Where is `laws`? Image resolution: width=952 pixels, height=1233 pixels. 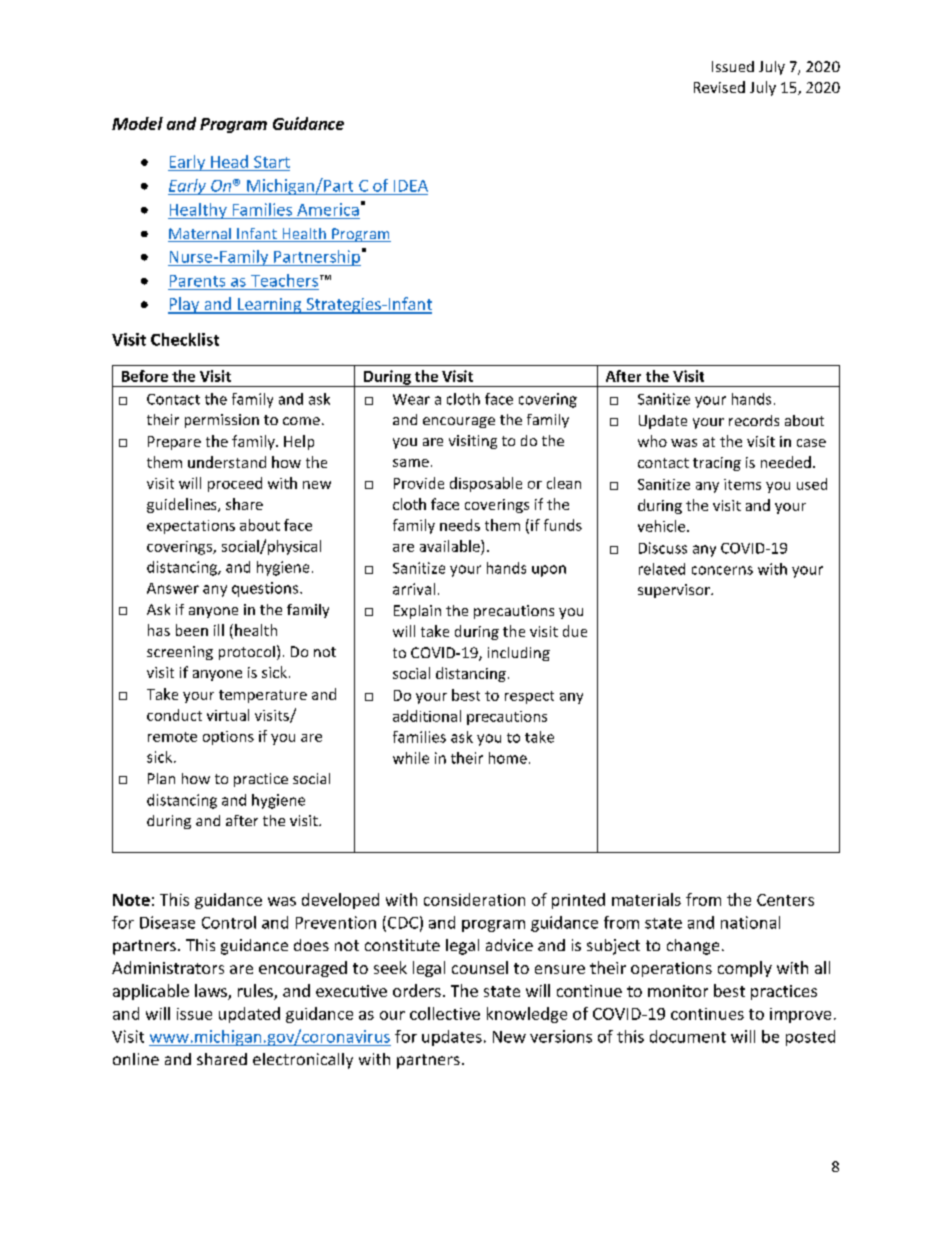
laws is located at coordinates (212, 992).
